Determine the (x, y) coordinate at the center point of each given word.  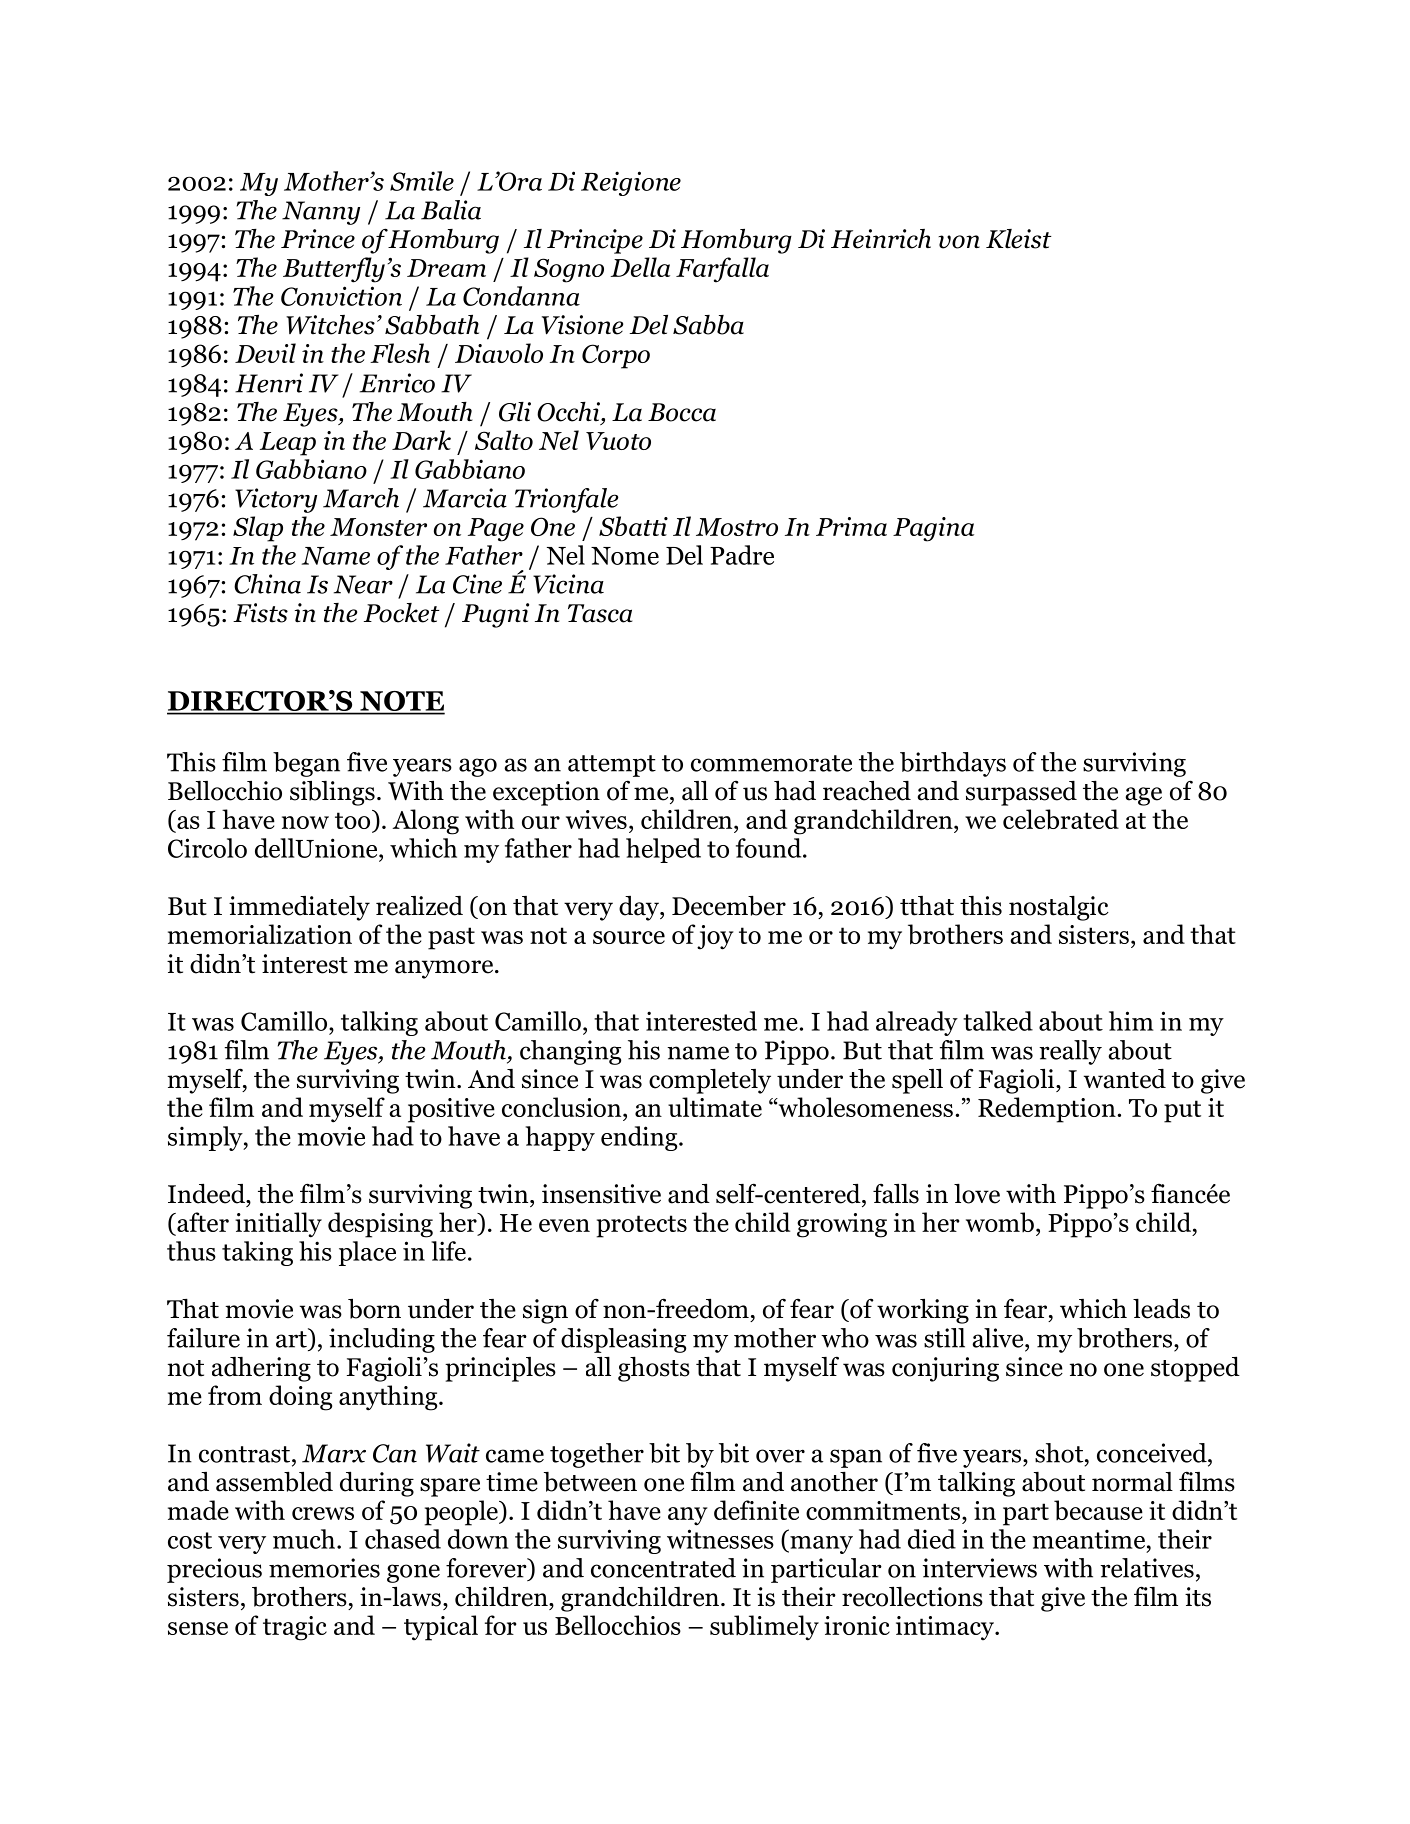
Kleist (1019, 239)
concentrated (663, 1568)
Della (640, 267)
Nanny (321, 213)
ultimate (715, 1107)
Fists (260, 613)
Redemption (1048, 1110)
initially (278, 1225)
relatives (1147, 1568)
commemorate (771, 763)
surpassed (1021, 793)
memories (324, 1568)
